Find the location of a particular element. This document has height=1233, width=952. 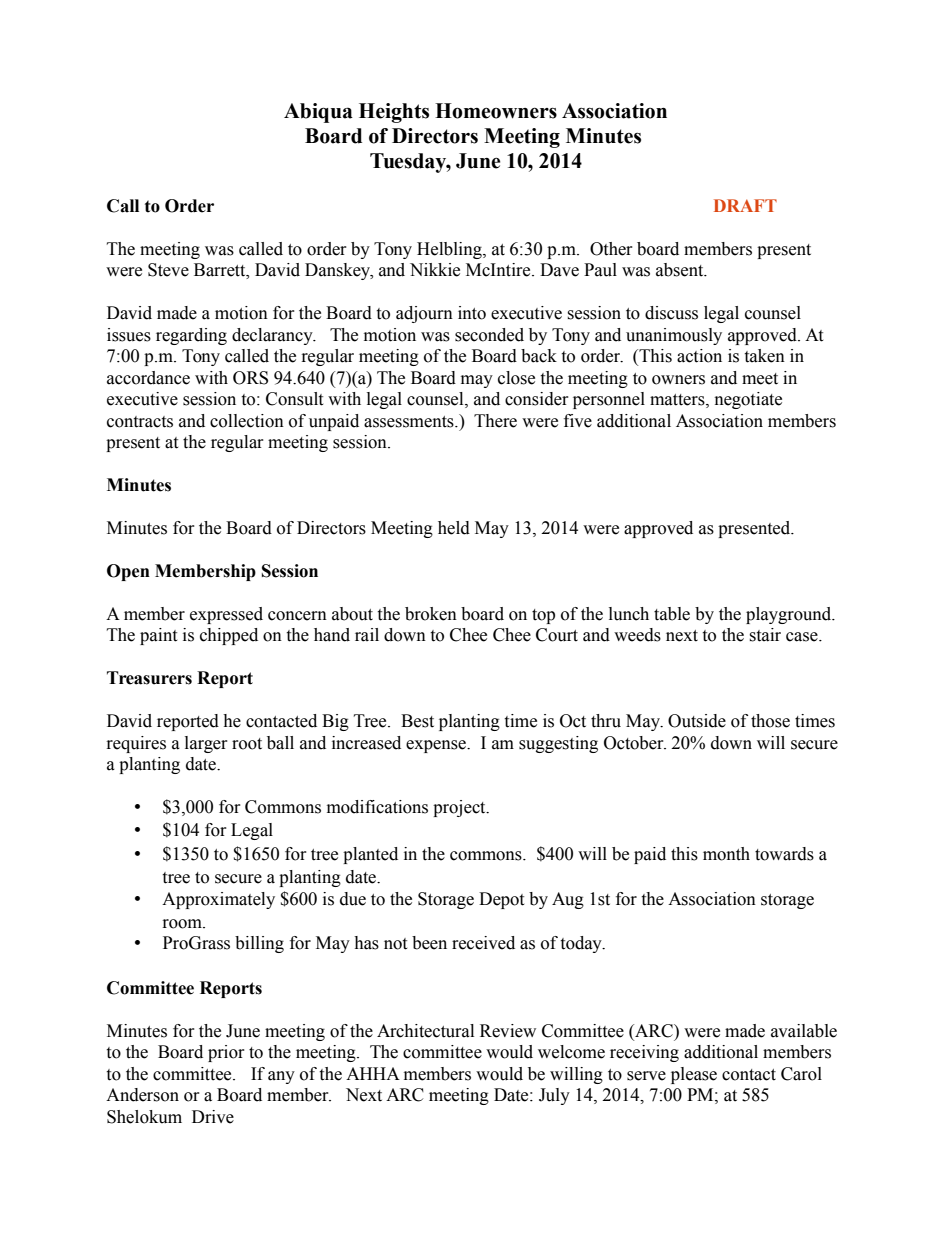

DRAFT is located at coordinates (745, 205).
